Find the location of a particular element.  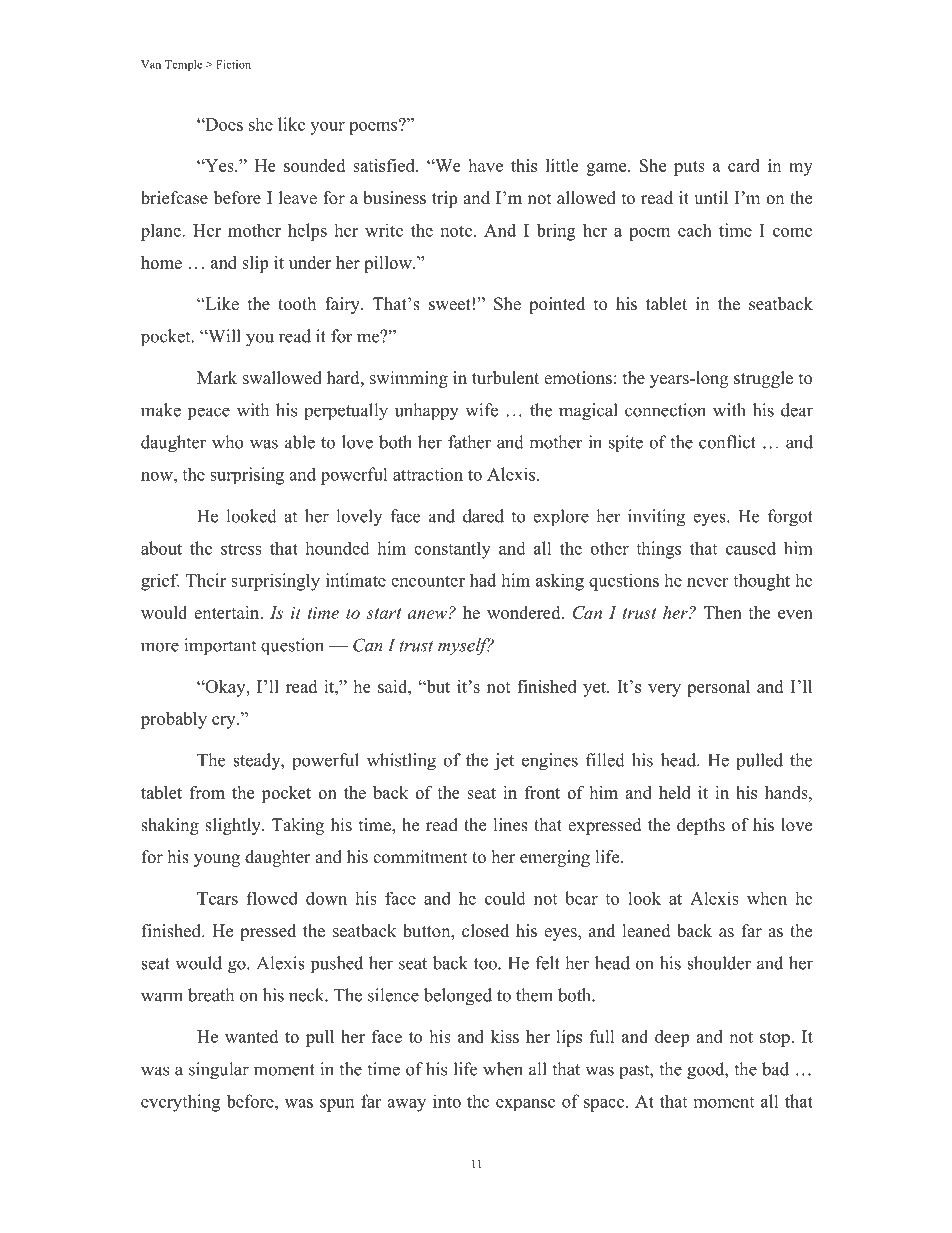

Their is located at coordinates (206, 580).
